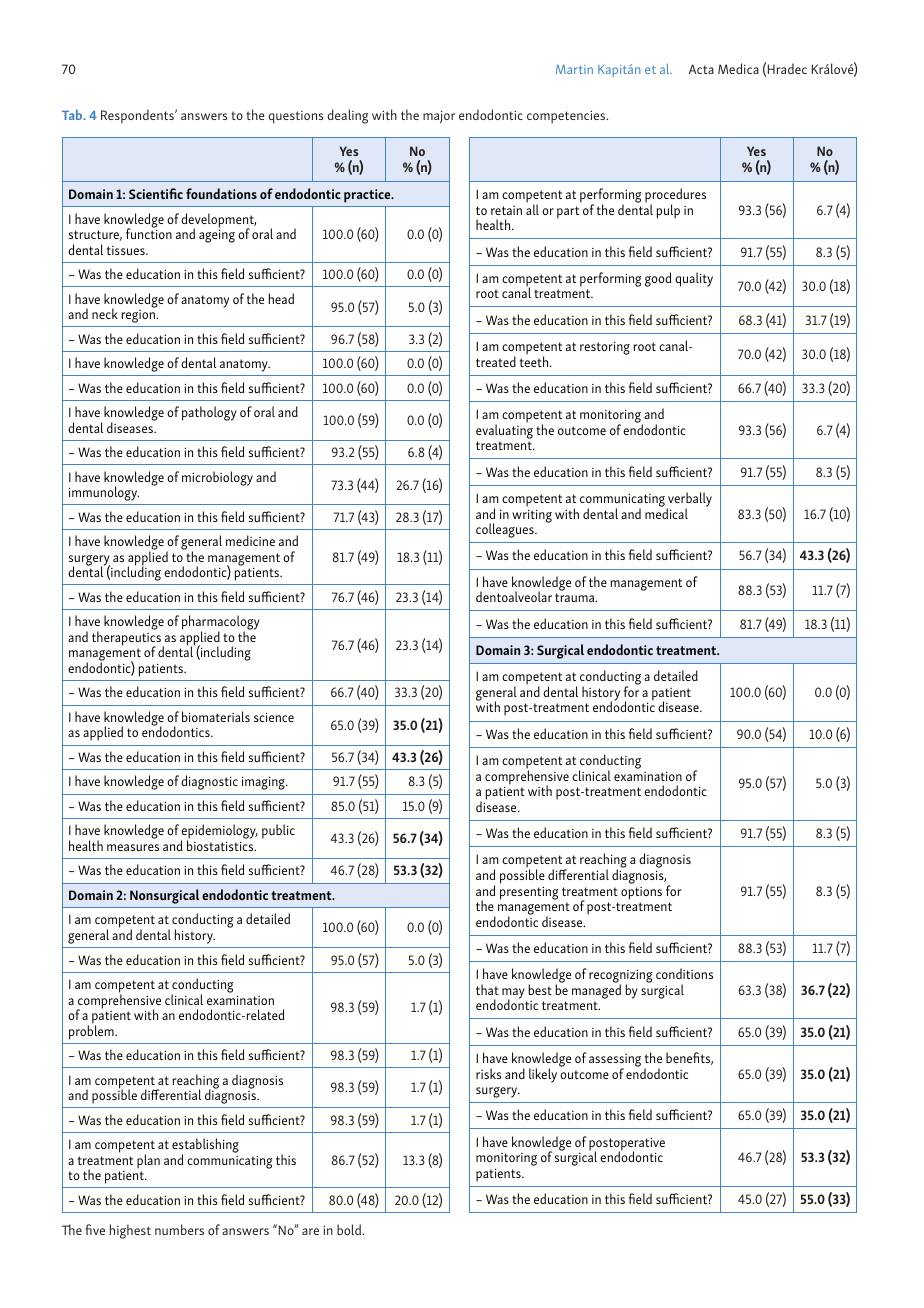 The image size is (924, 1308). Describe the element at coordinates (689, 500) in the screenshot. I see `verbally` at that location.
